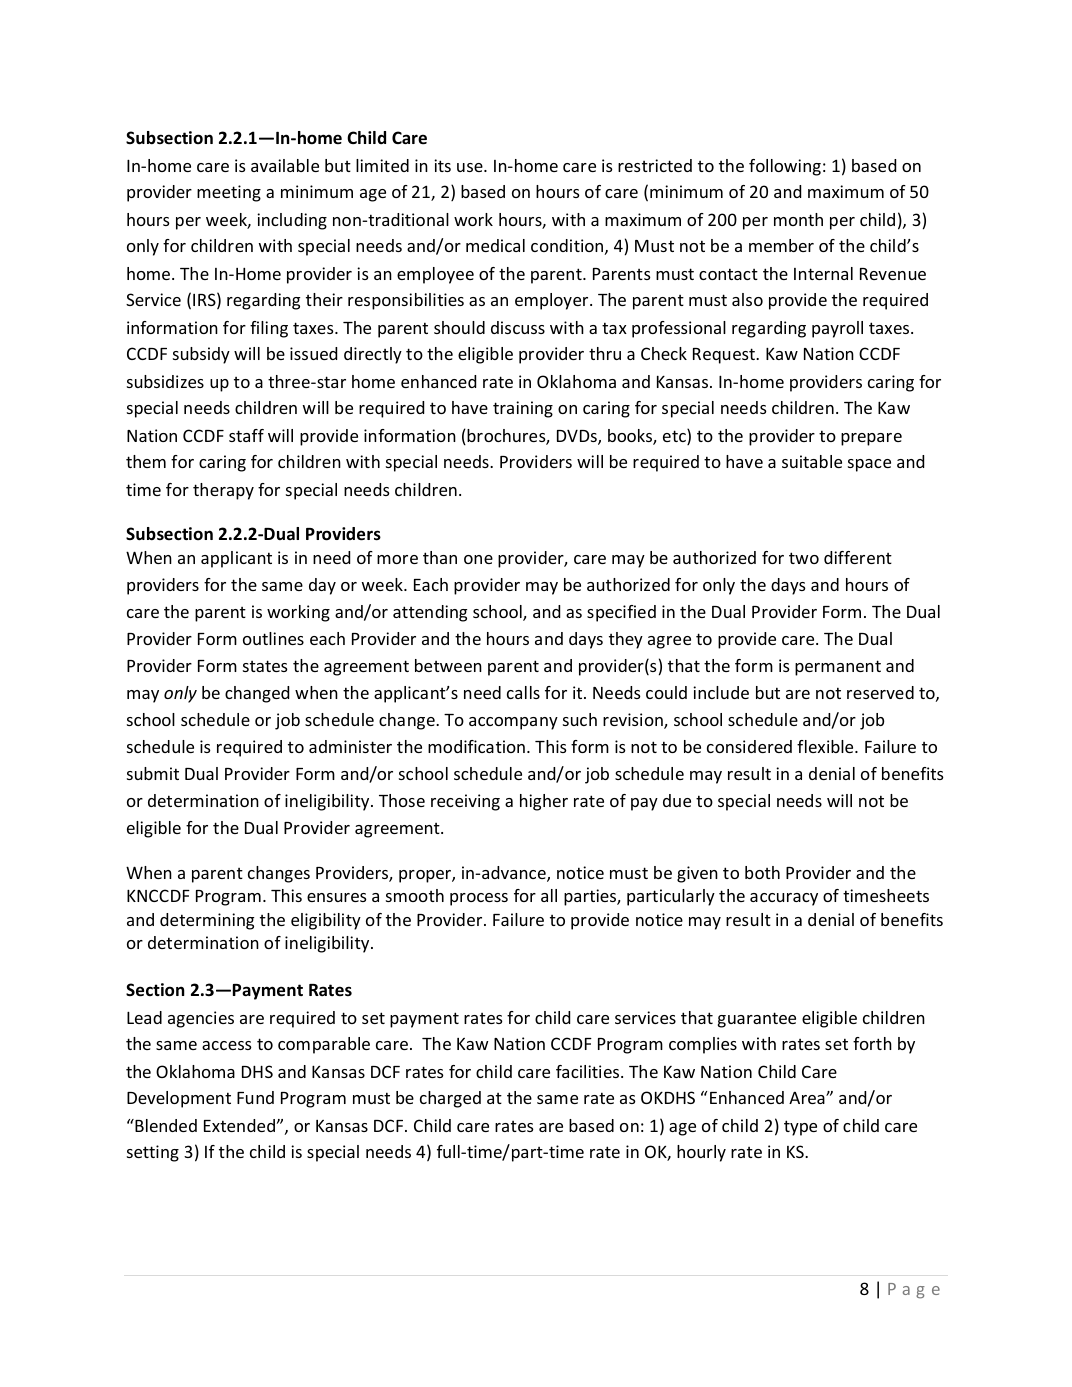  I want to click on meeting, so click(229, 193).
